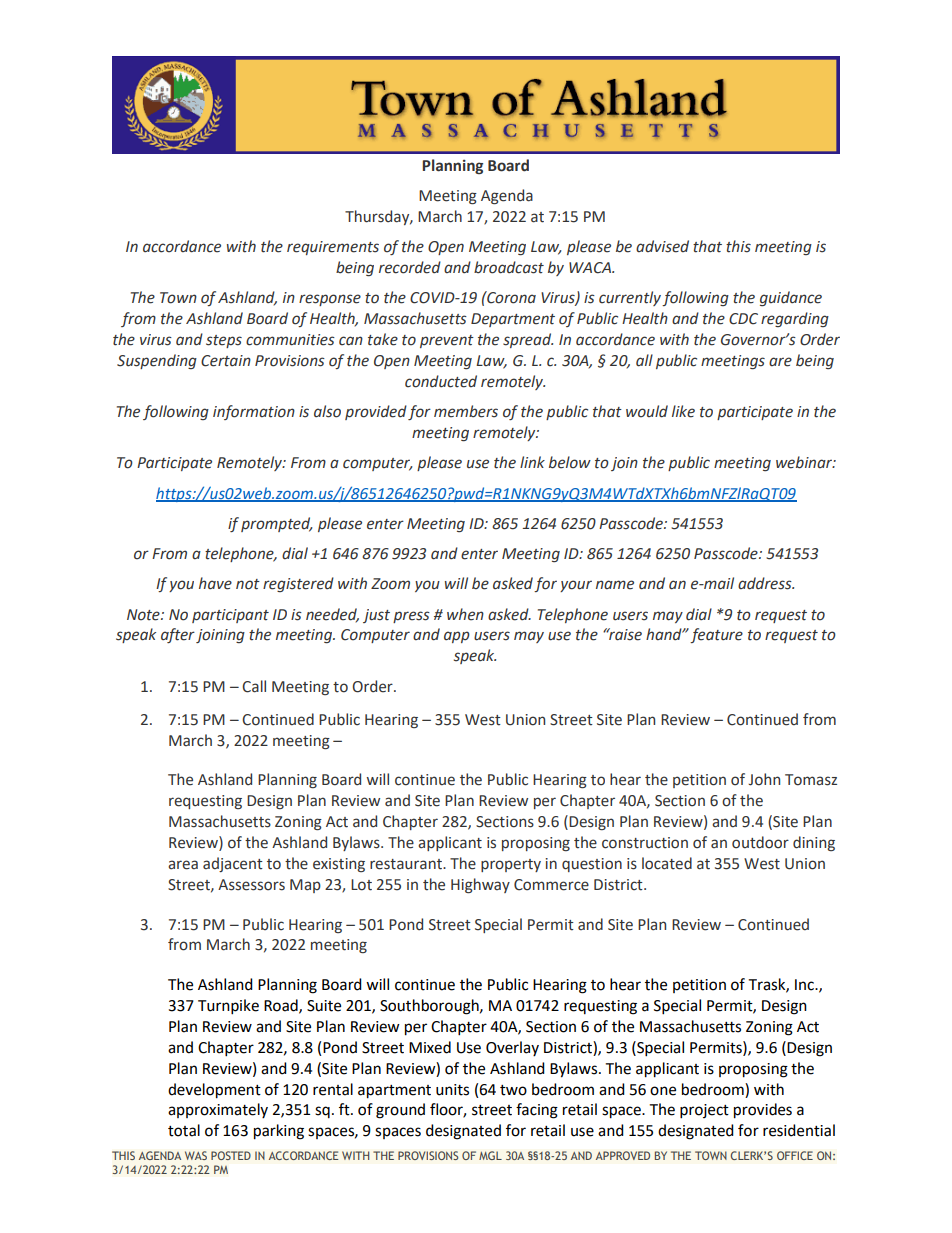 This image has width=952, height=1233. What do you see at coordinates (743, 319) in the image?
I see `CDC` at bounding box center [743, 319].
